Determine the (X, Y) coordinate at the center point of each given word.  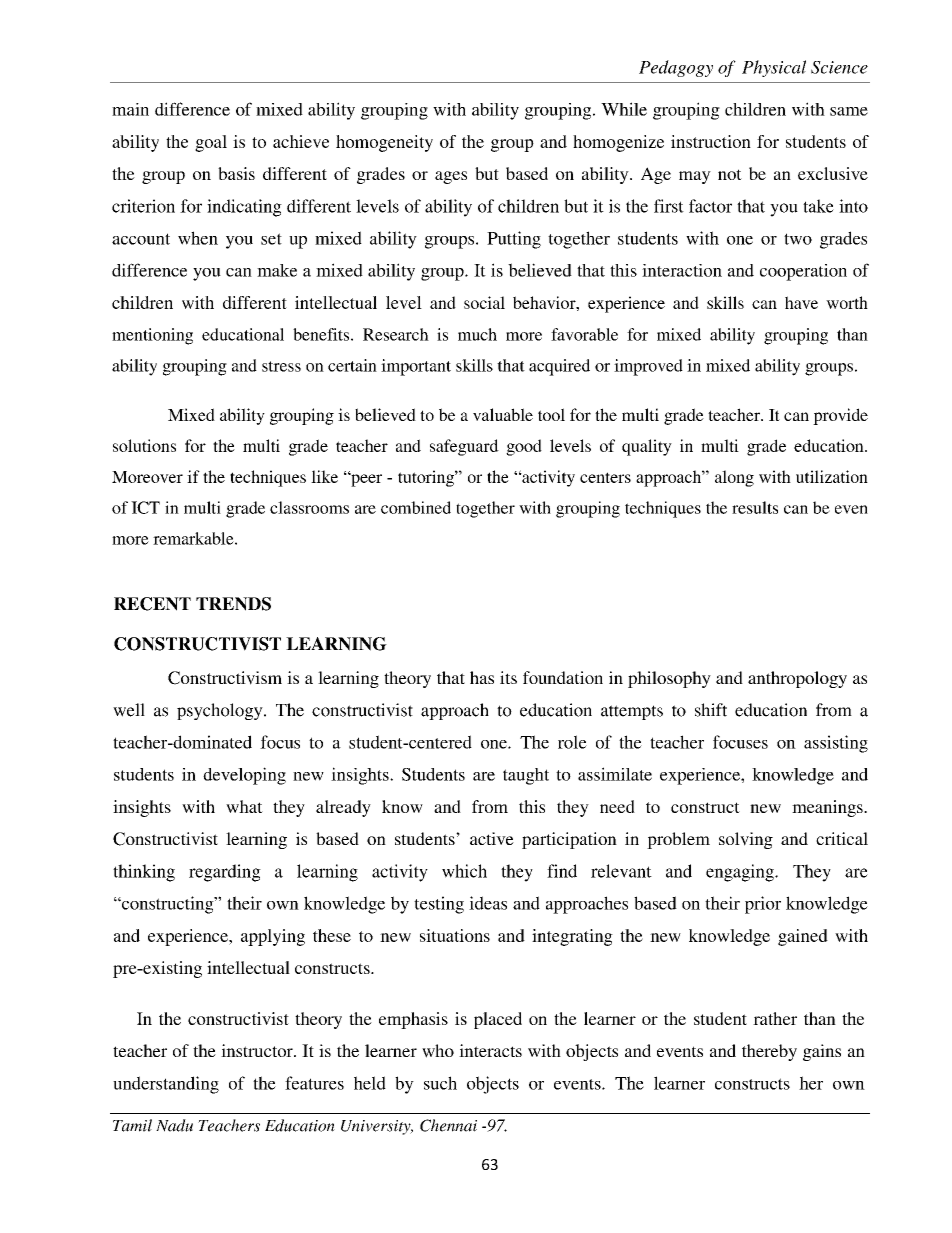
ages (451, 177)
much (477, 334)
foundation (563, 677)
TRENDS (233, 604)
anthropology (797, 679)
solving (746, 840)
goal (211, 143)
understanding (166, 1085)
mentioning (152, 336)
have (801, 302)
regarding (225, 873)
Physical (774, 68)
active (492, 838)
